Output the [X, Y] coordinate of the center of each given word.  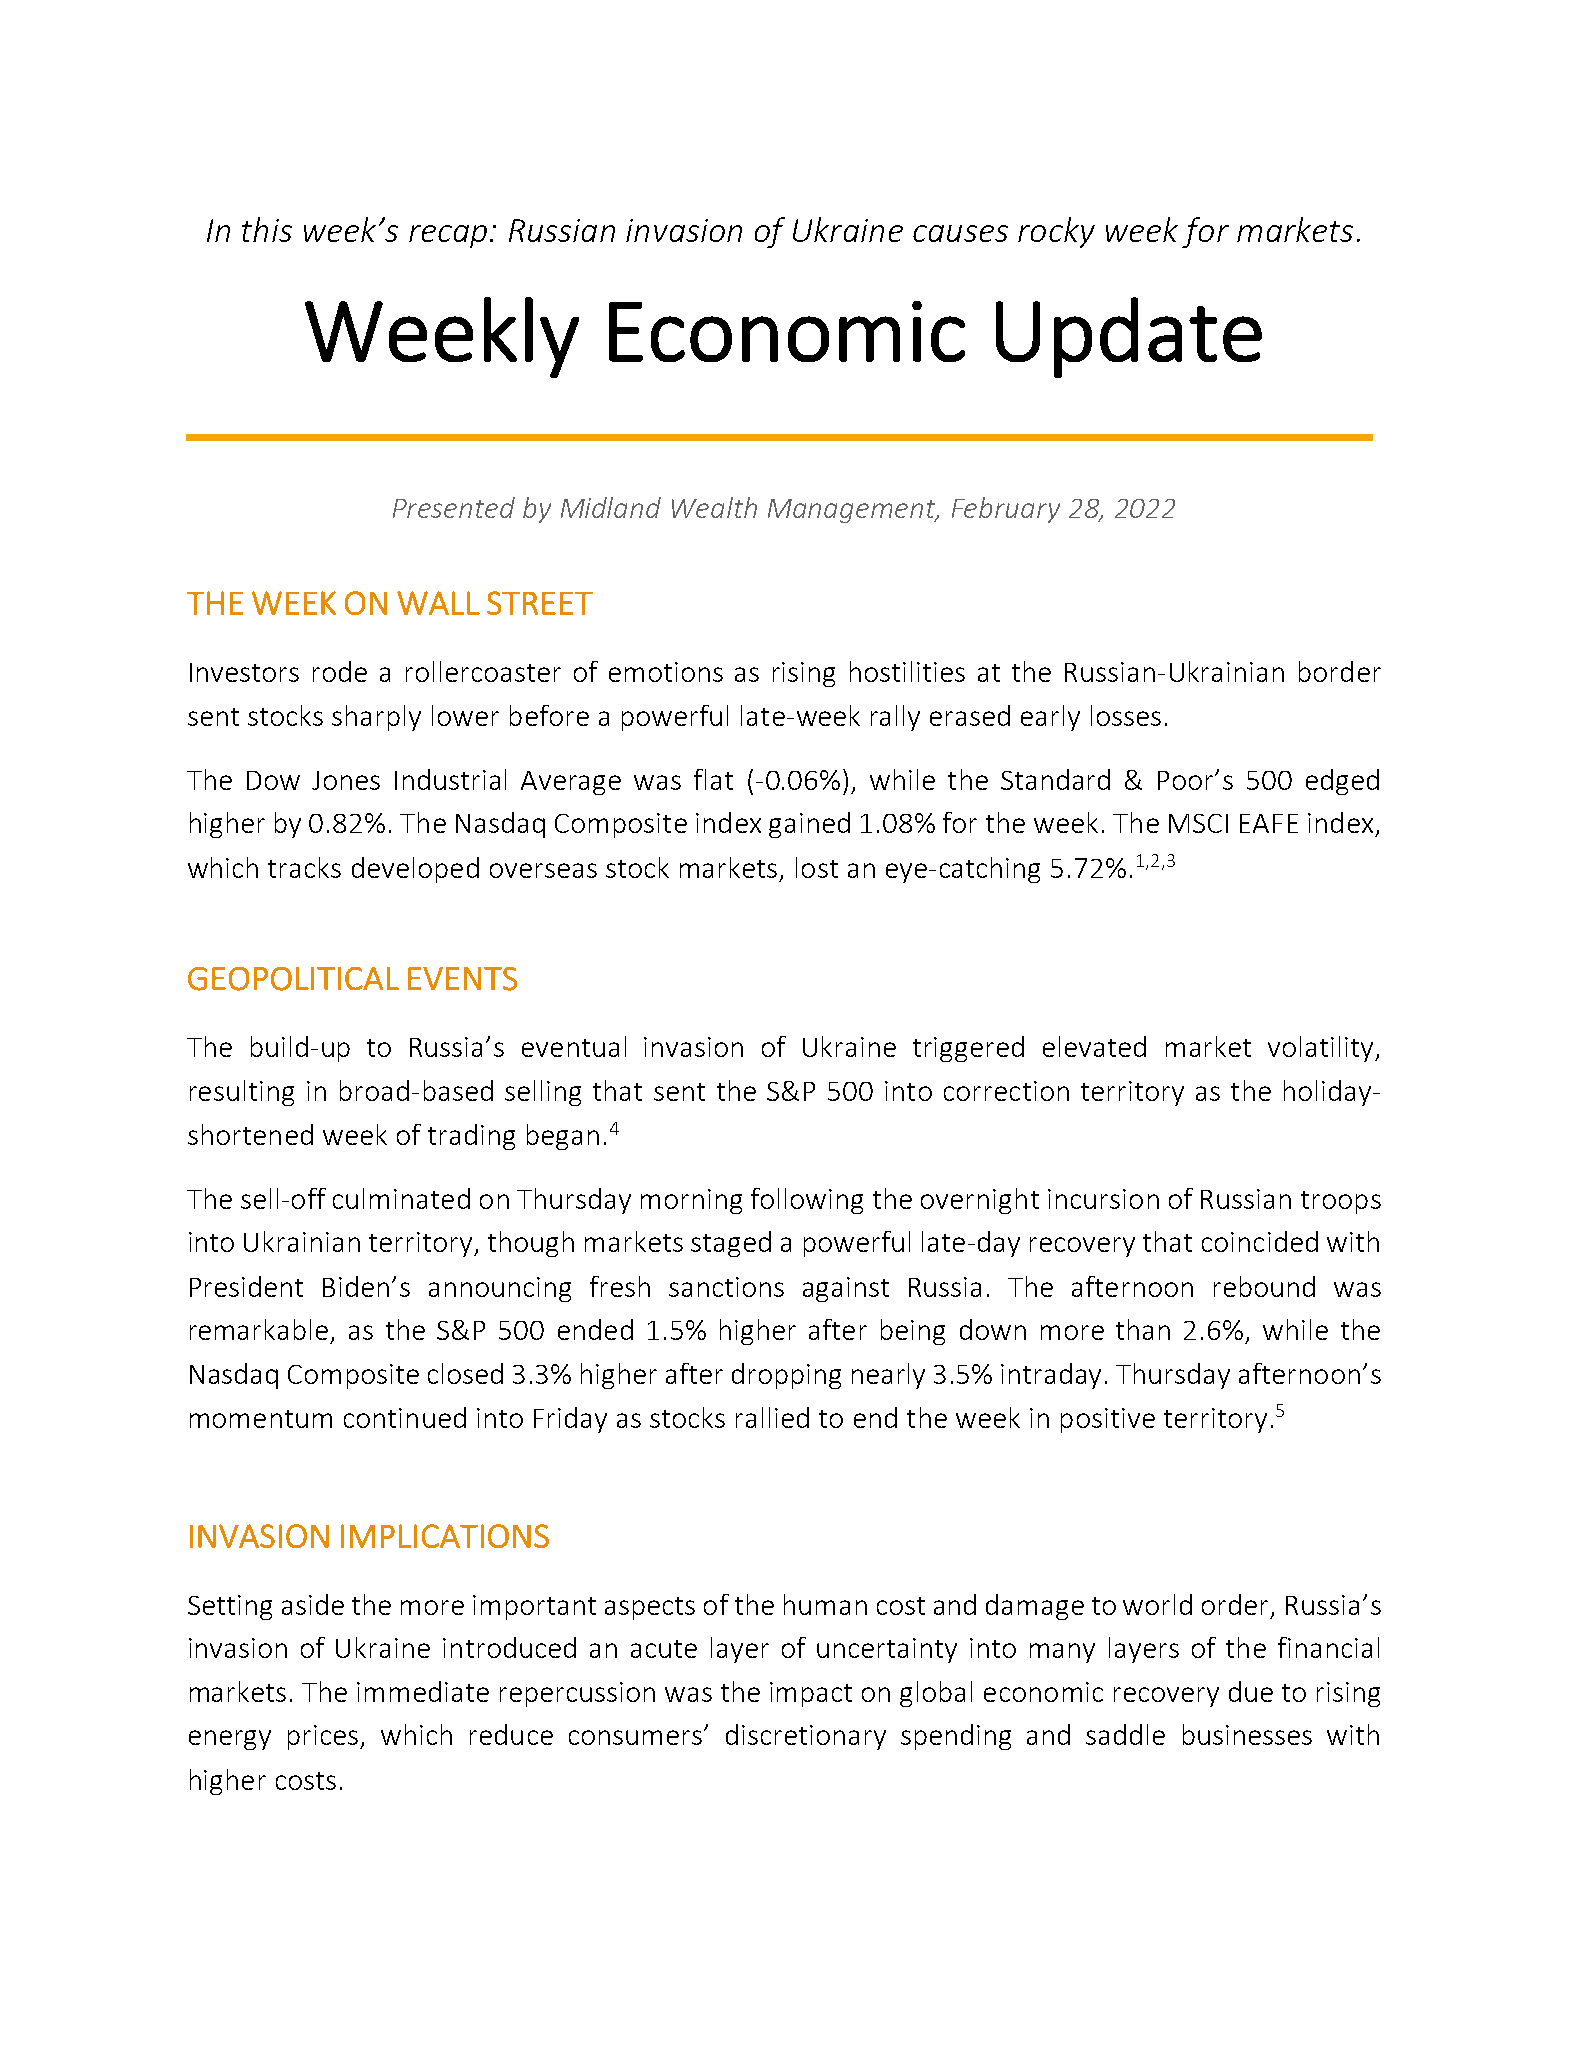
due [1251, 1691]
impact [811, 1694]
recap [448, 236]
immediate [423, 1691]
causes [960, 233]
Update [1129, 337]
